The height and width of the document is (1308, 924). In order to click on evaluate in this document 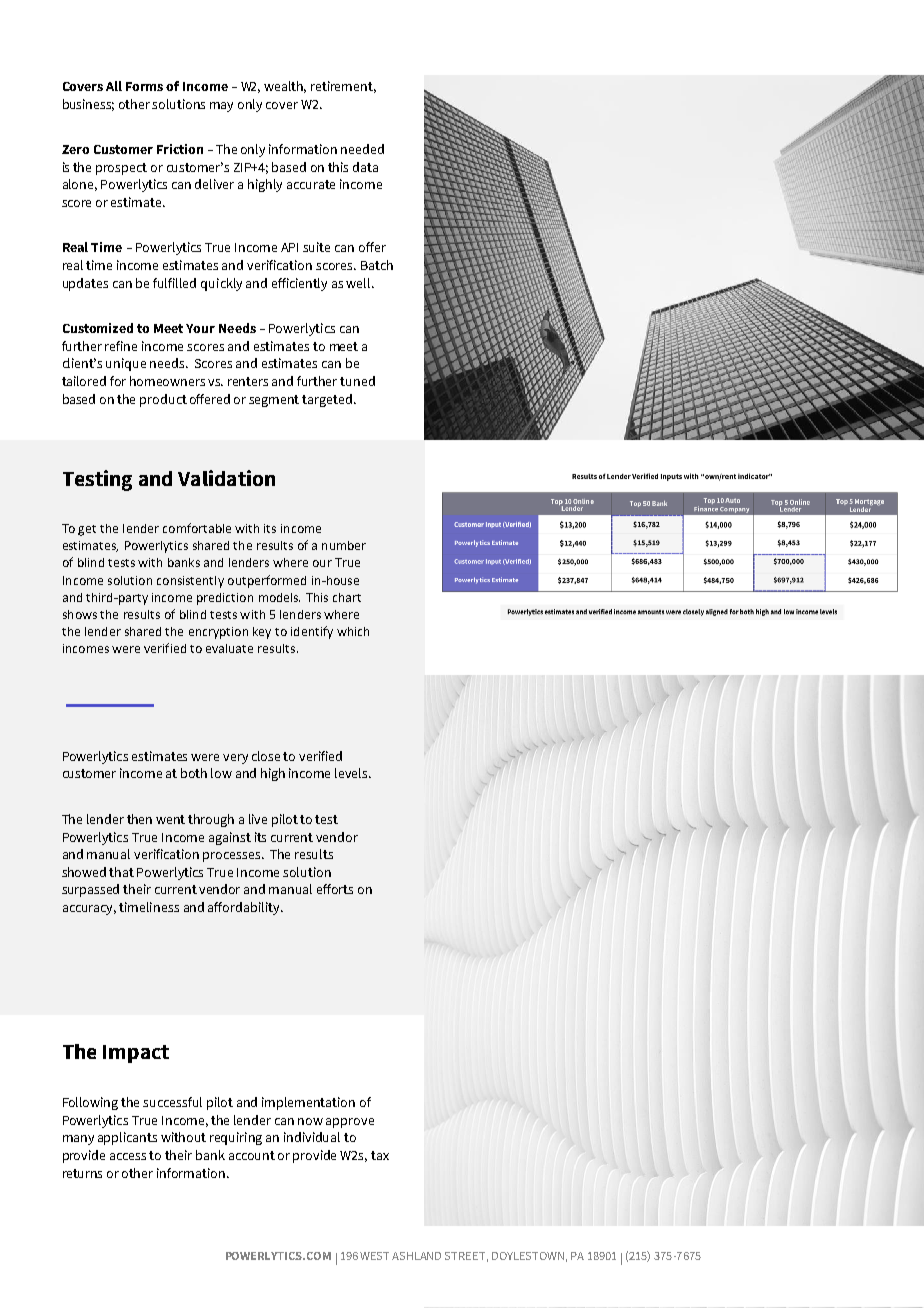, I will do `click(229, 648)`.
